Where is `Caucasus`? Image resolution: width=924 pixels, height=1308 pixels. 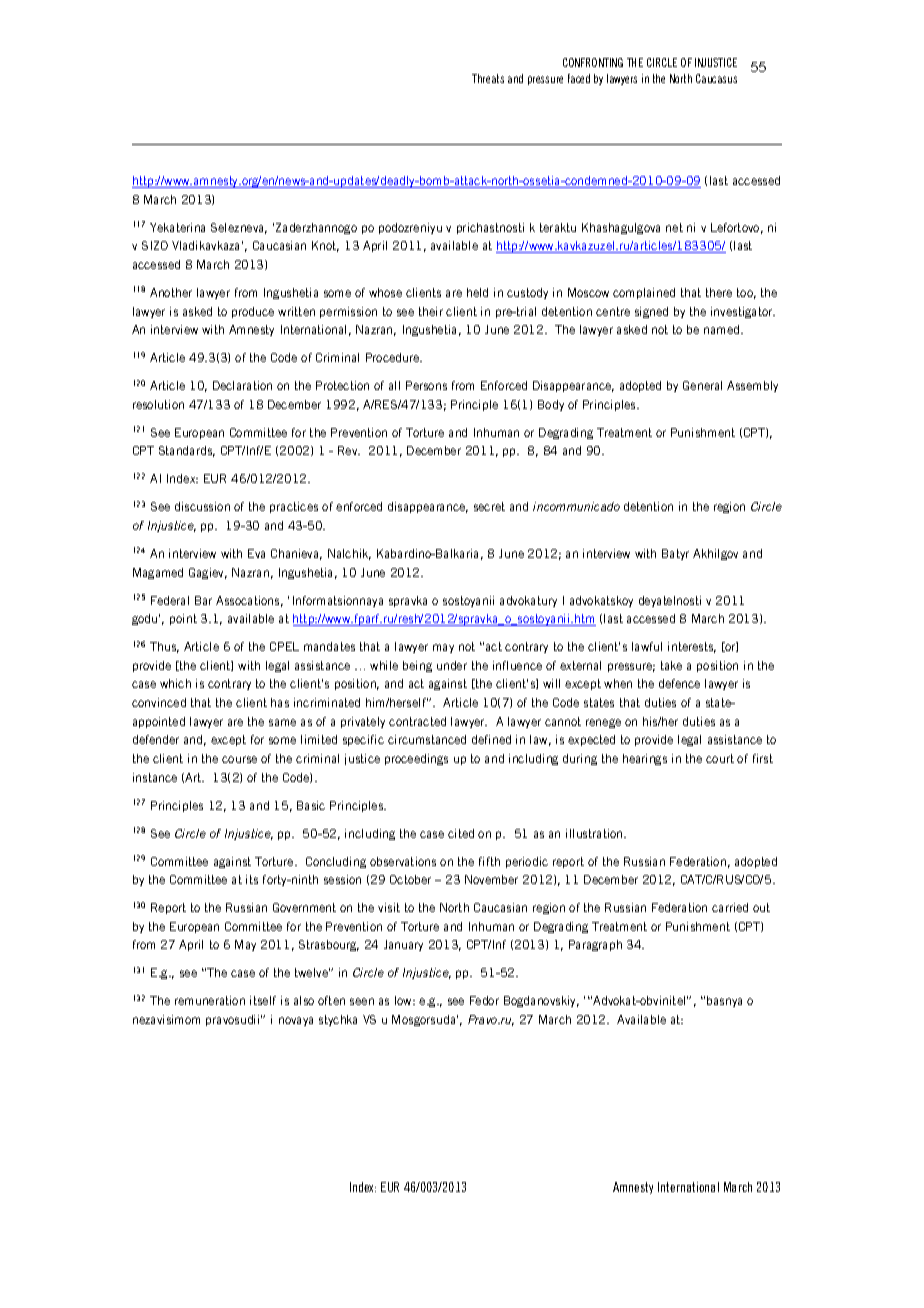
Caucasus is located at coordinates (716, 78).
